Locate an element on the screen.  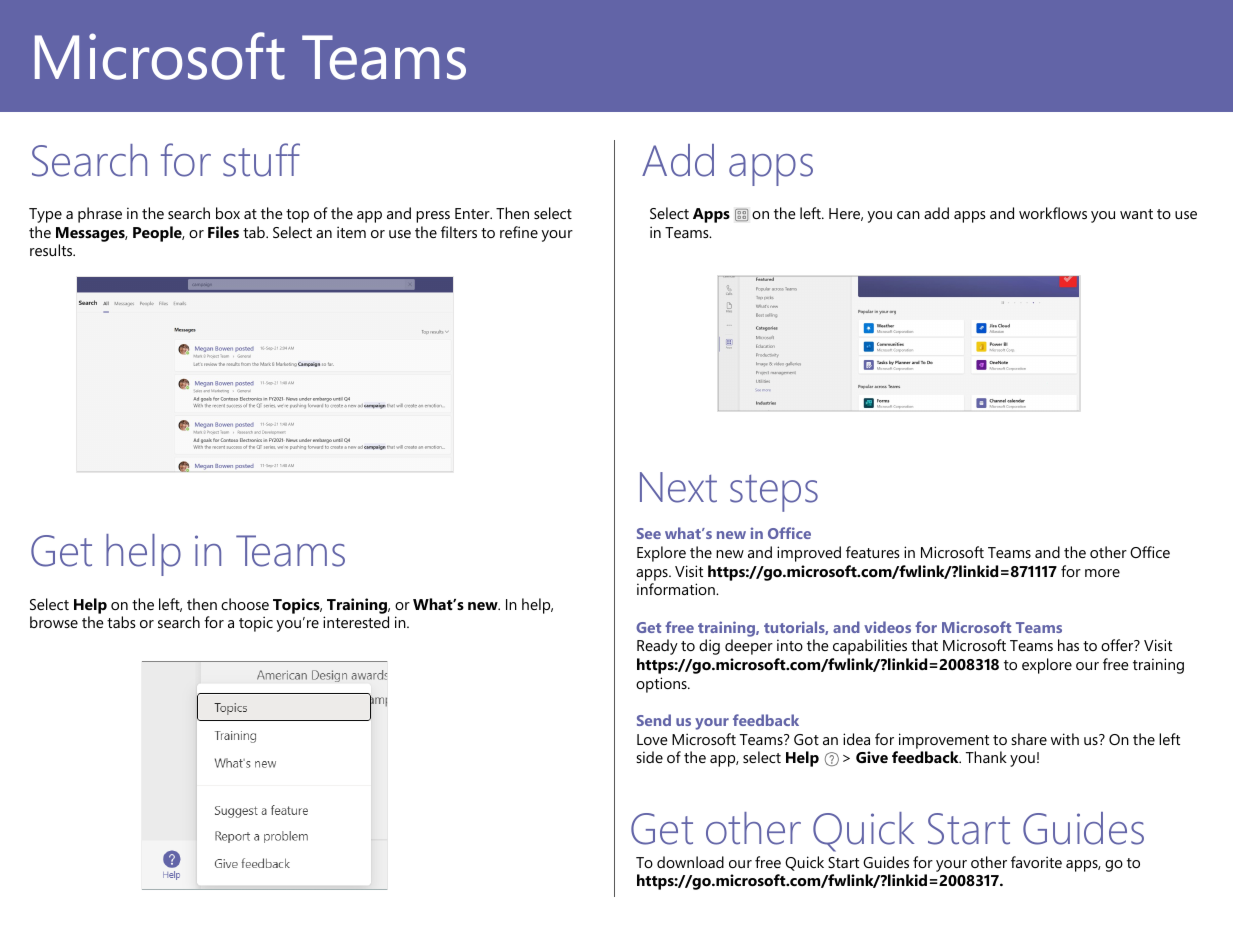
side is located at coordinates (649, 757).
